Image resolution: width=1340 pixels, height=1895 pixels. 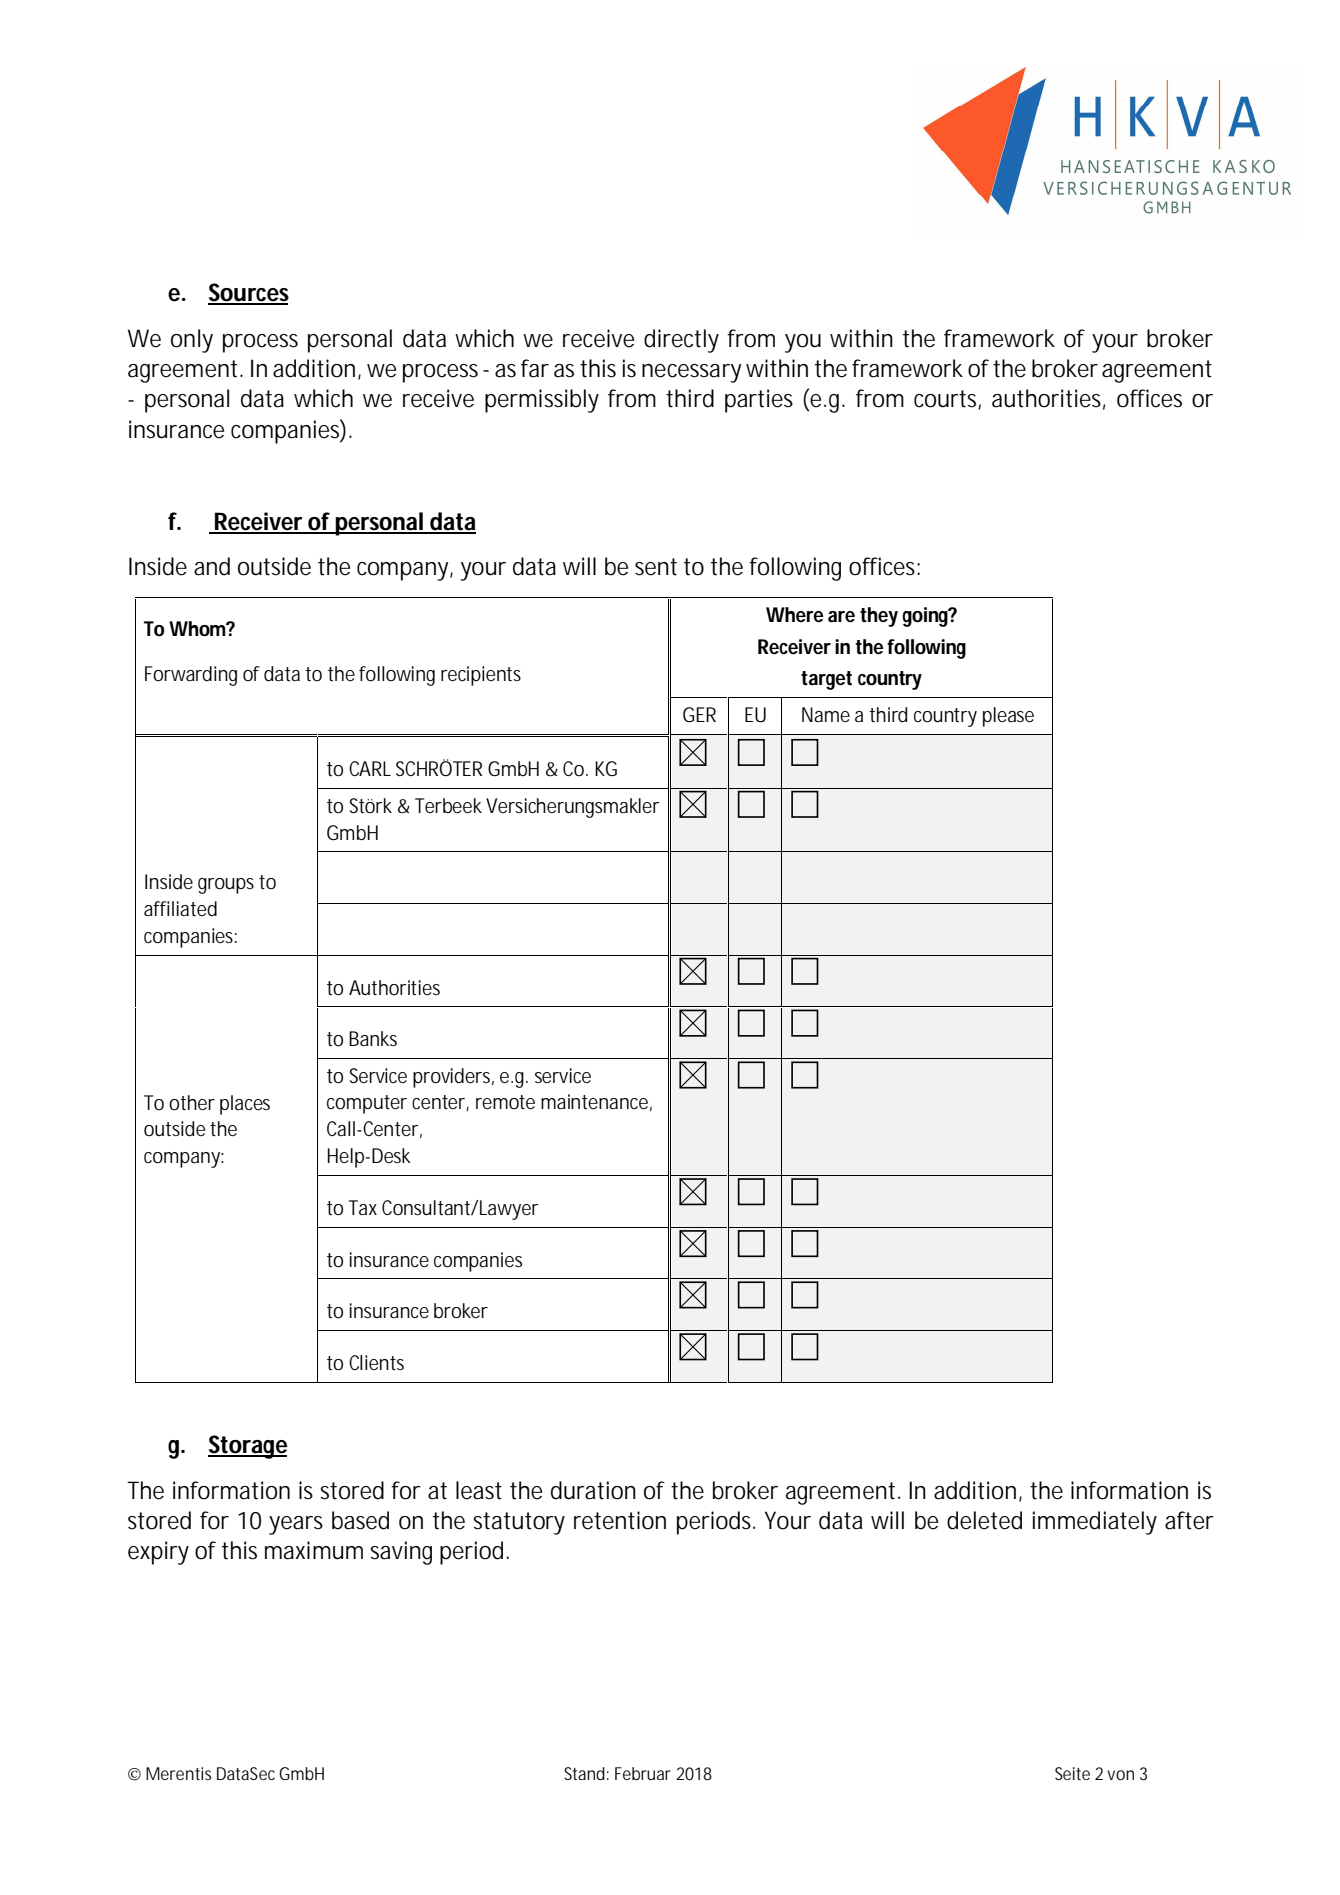 What do you see at coordinates (699, 715) in the image?
I see `GER` at bounding box center [699, 715].
